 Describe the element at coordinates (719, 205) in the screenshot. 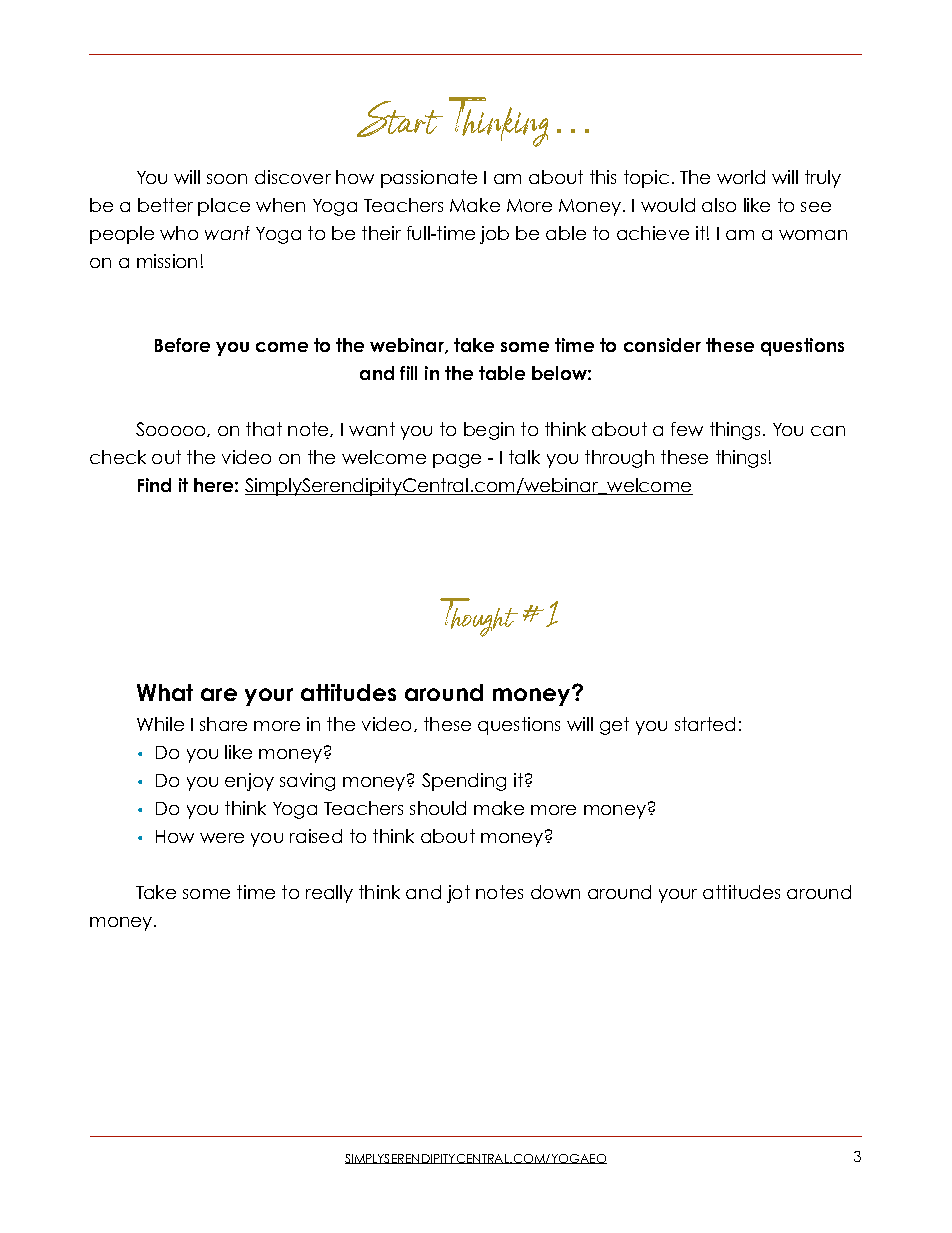

I see `also` at that location.
